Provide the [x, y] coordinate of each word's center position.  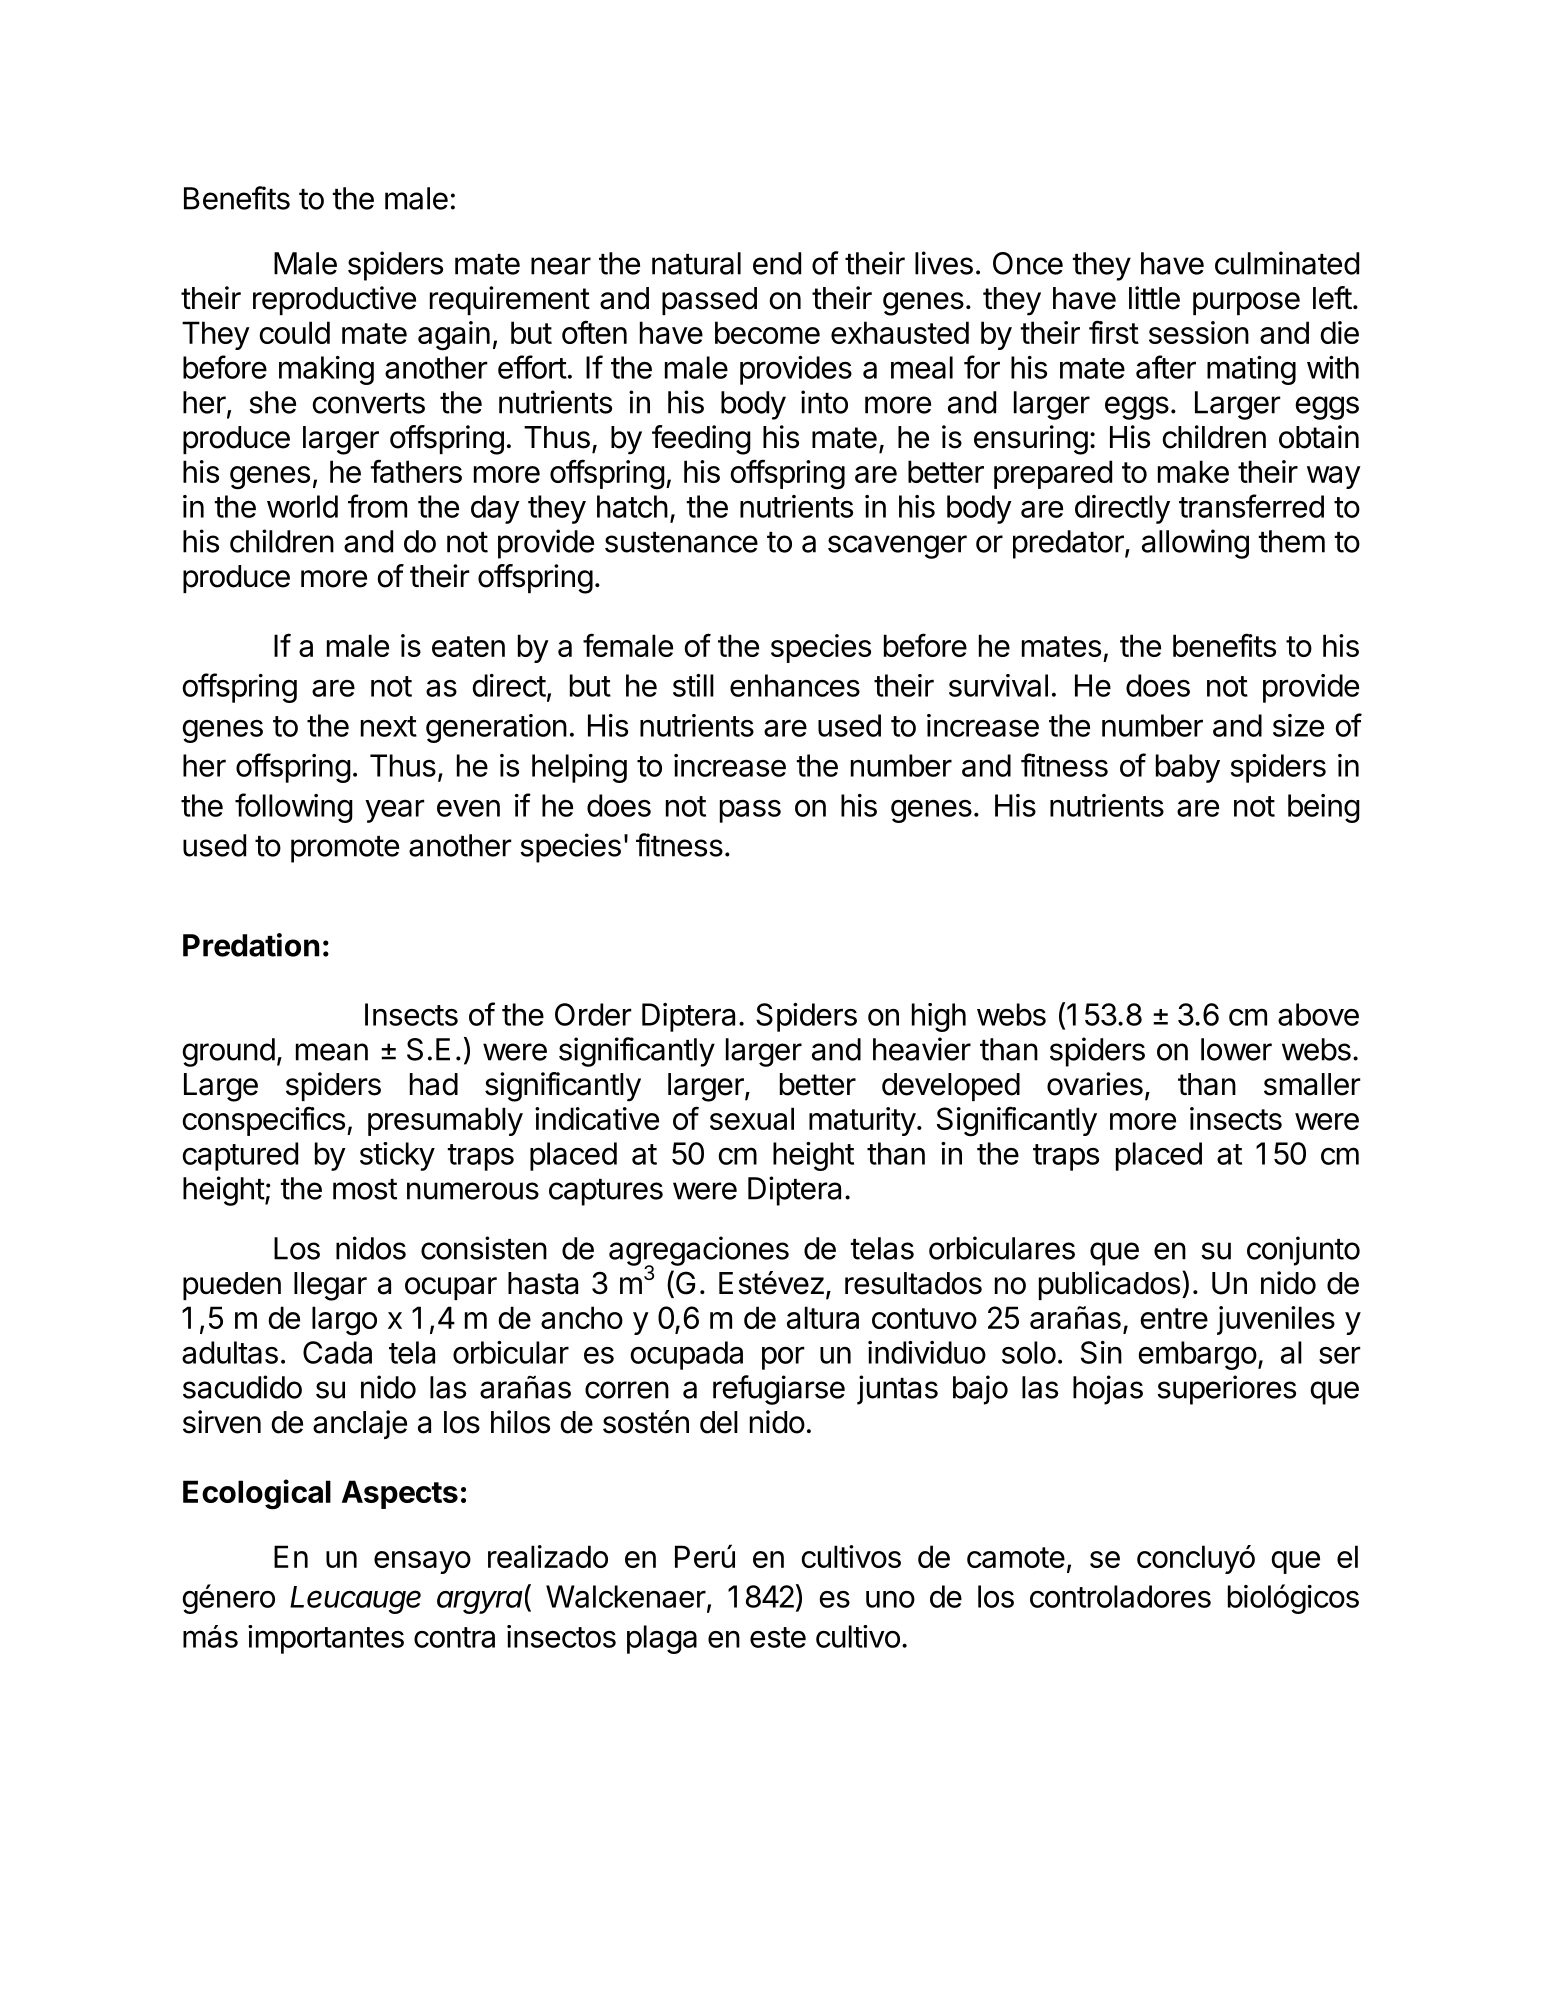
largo [344, 1321]
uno [890, 1599]
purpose [1246, 303]
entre [1174, 1318]
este [778, 1637]
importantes [326, 1639]
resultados [913, 1283]
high [939, 1017]
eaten [468, 646]
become [767, 332]
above [1318, 1014]
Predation [251, 945]
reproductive [334, 300]
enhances [795, 685]
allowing [1195, 544]
